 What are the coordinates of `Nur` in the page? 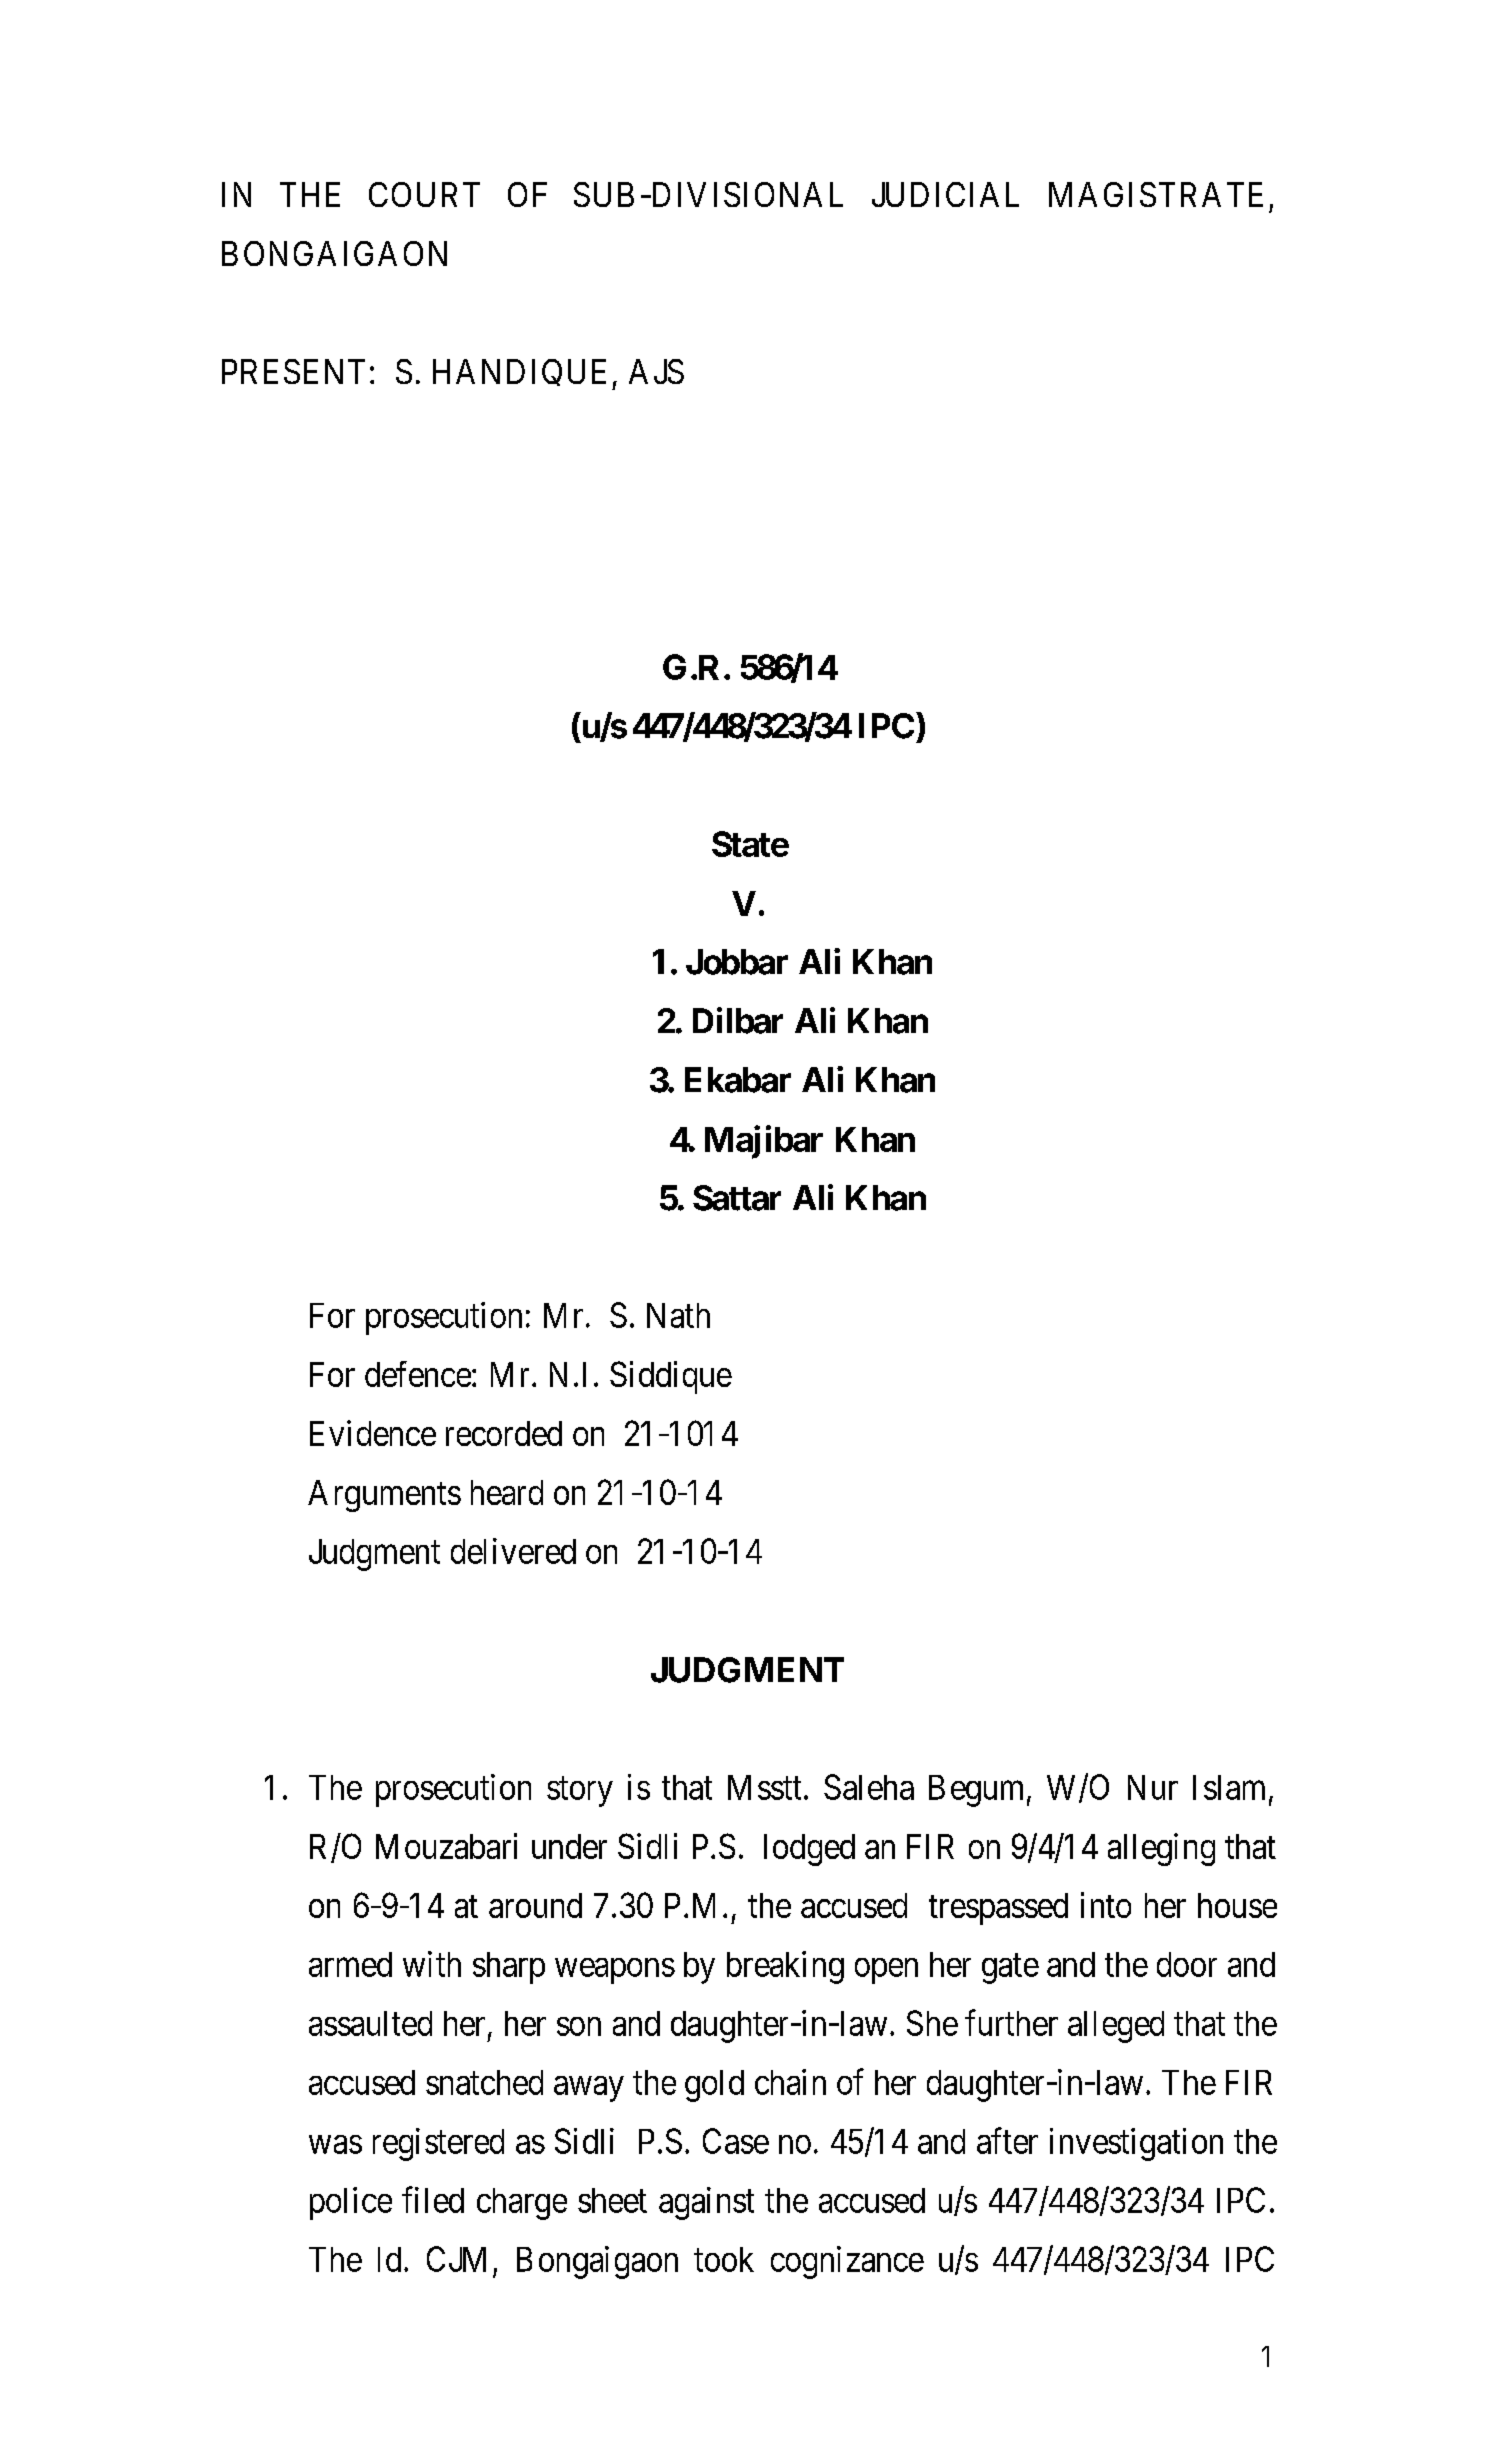 It's located at (1153, 1787).
